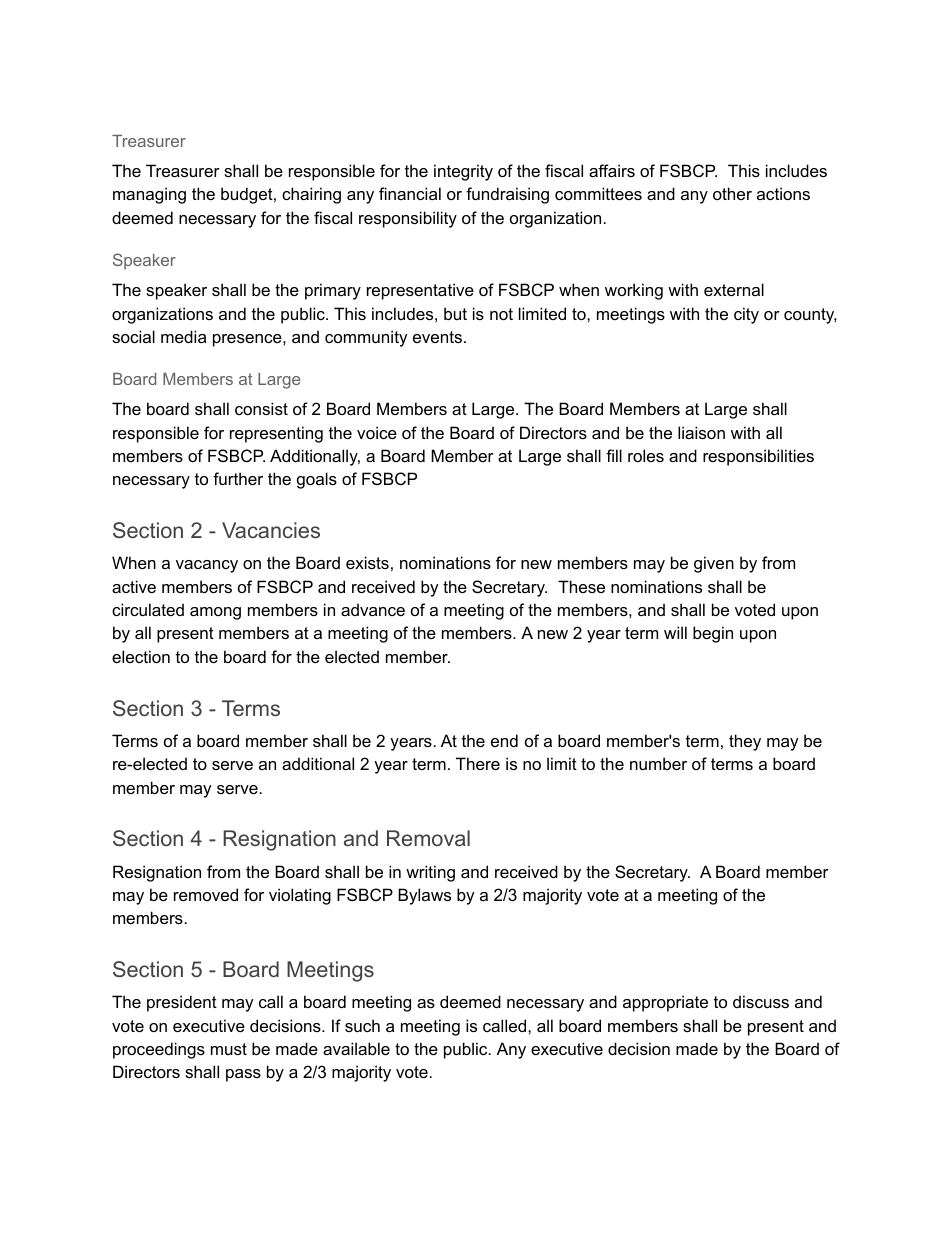 This document has width=952, height=1233. I want to click on media, so click(183, 336).
